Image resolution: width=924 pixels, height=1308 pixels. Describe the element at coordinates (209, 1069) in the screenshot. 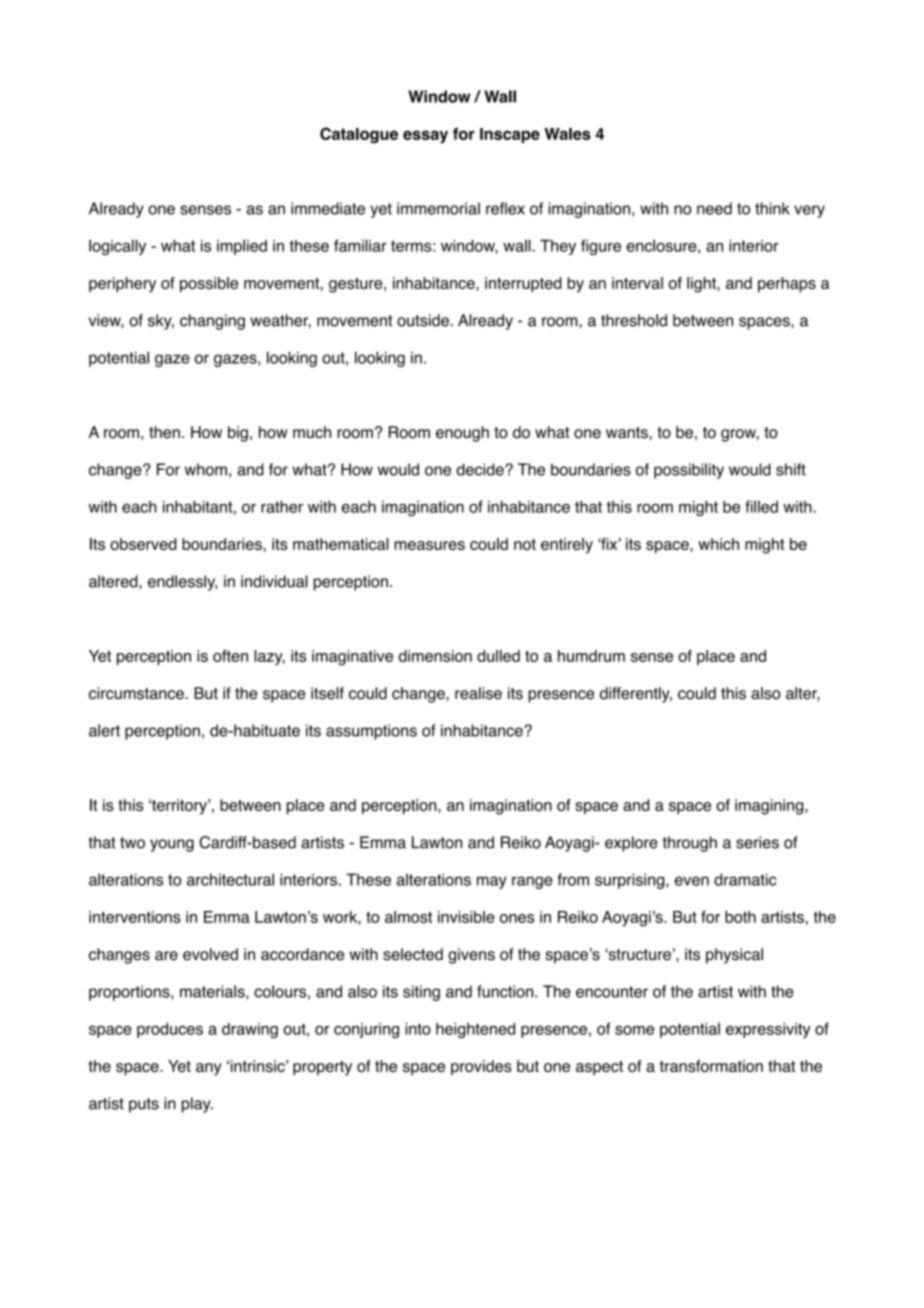

I see `any` at that location.
